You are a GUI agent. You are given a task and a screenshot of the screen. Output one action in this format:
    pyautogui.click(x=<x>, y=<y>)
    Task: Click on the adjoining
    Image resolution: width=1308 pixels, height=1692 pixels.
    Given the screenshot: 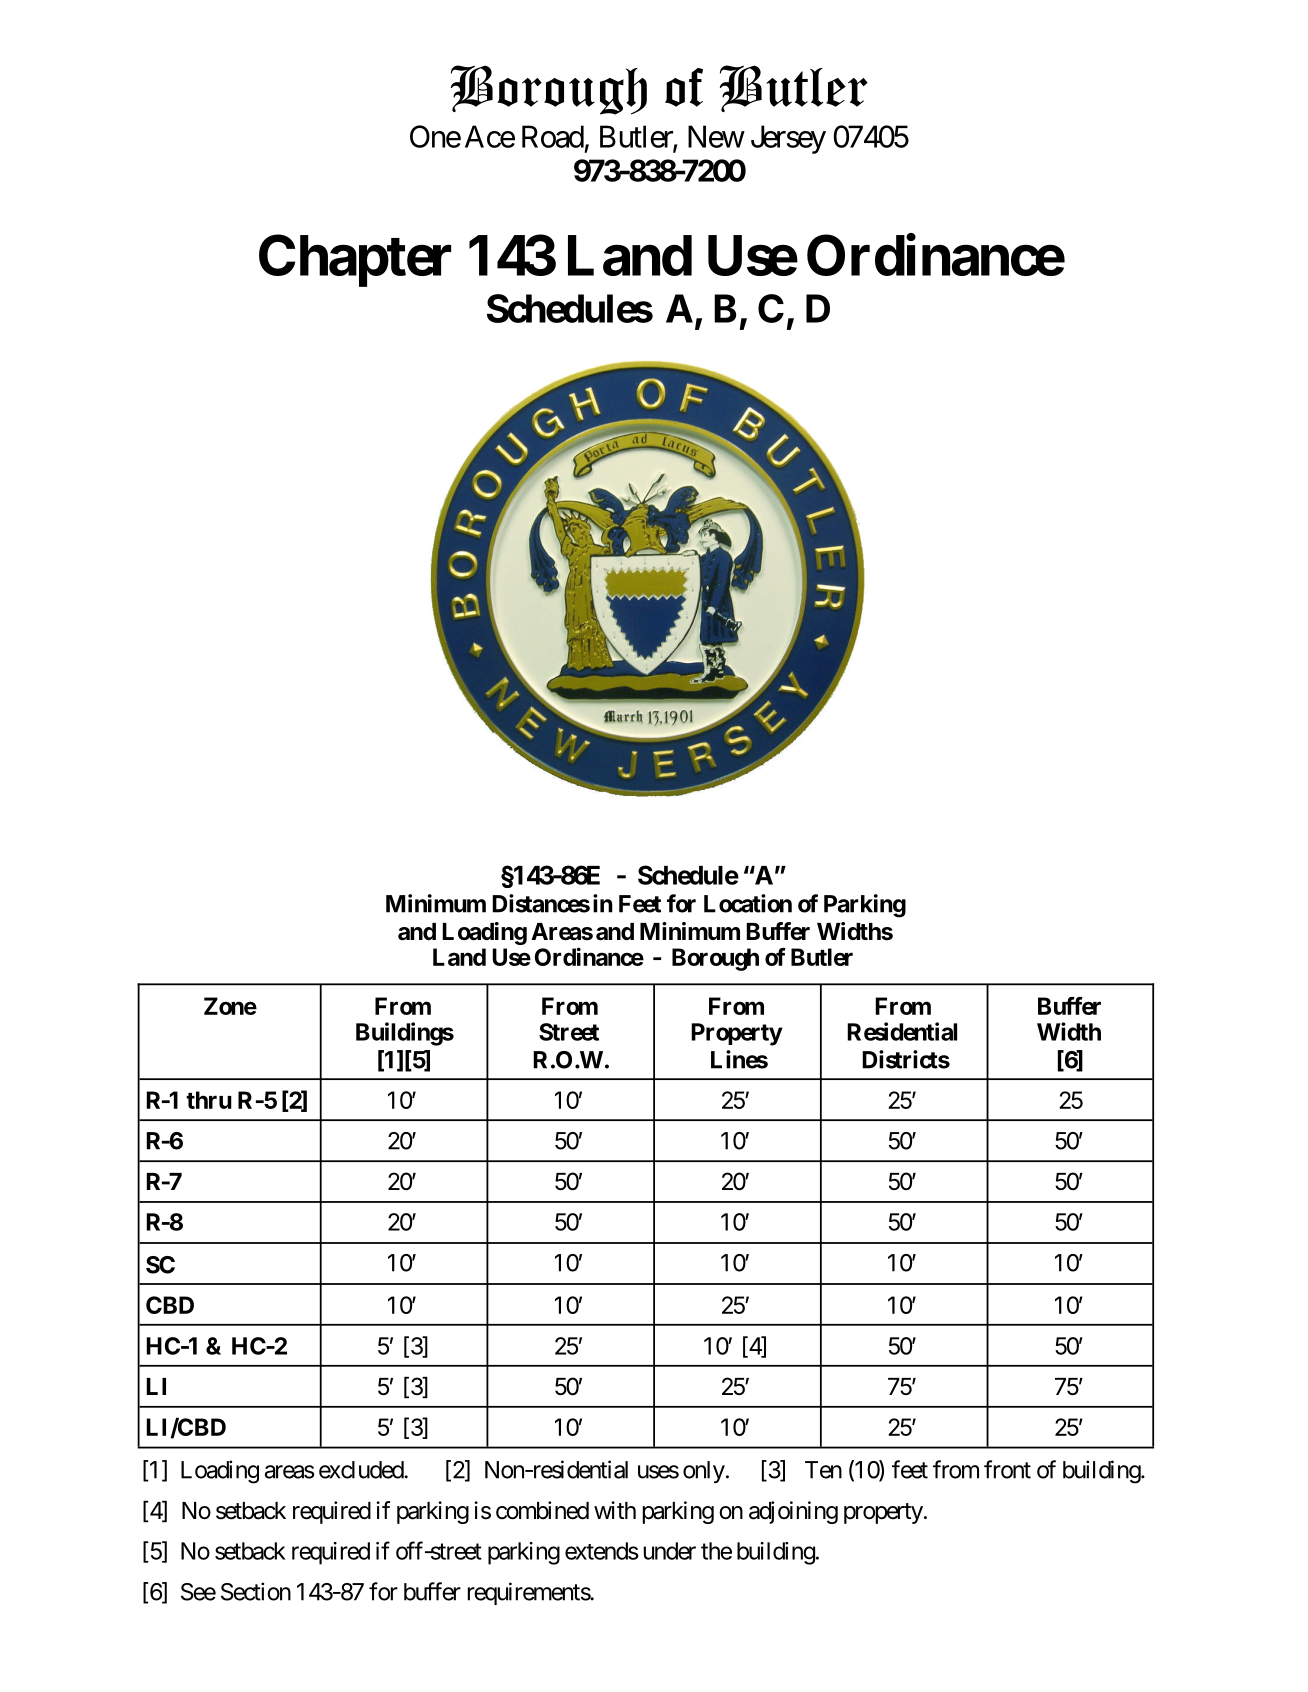 What is the action you would take?
    pyautogui.click(x=793, y=1512)
